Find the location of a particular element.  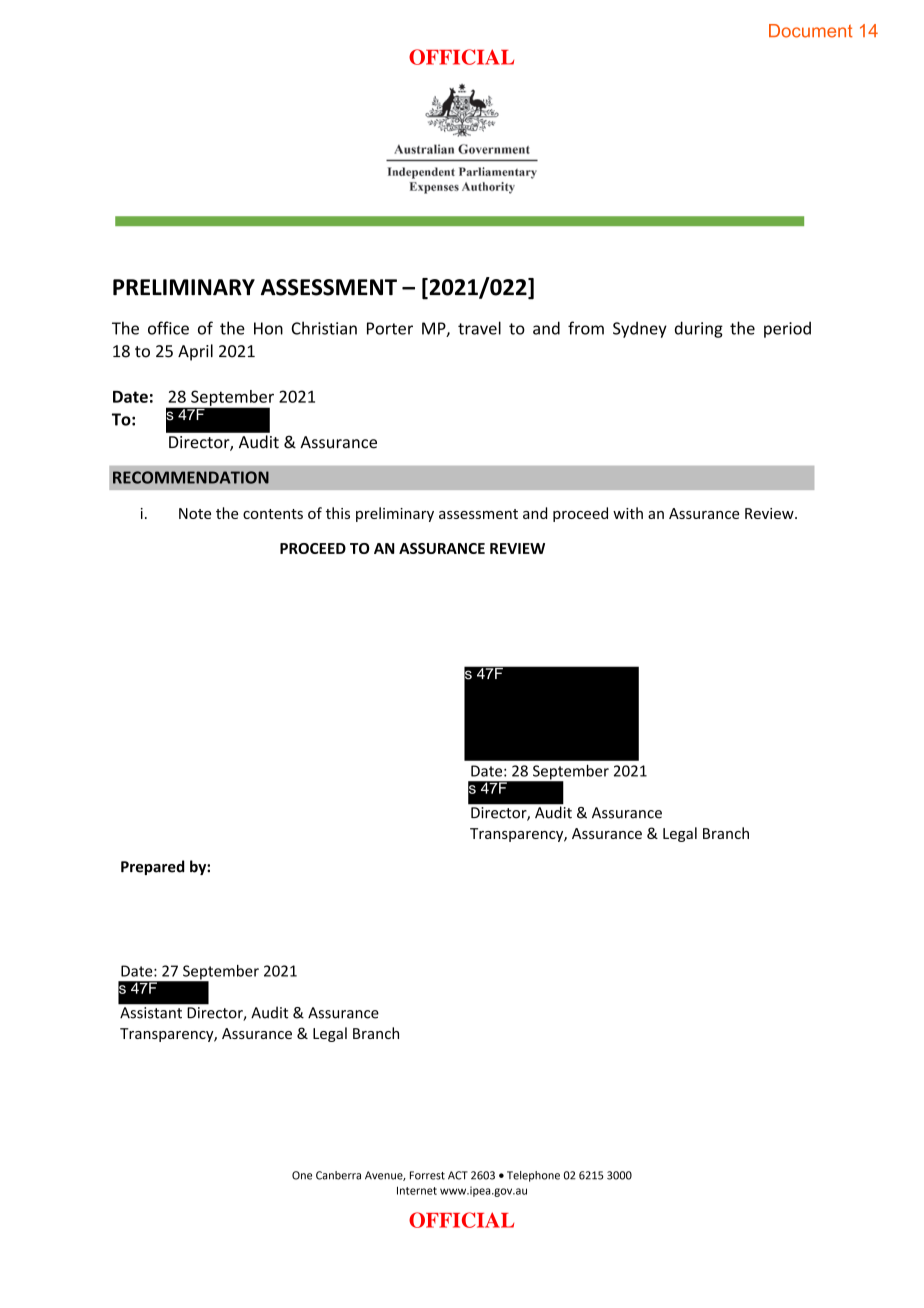

during is located at coordinates (699, 329).
